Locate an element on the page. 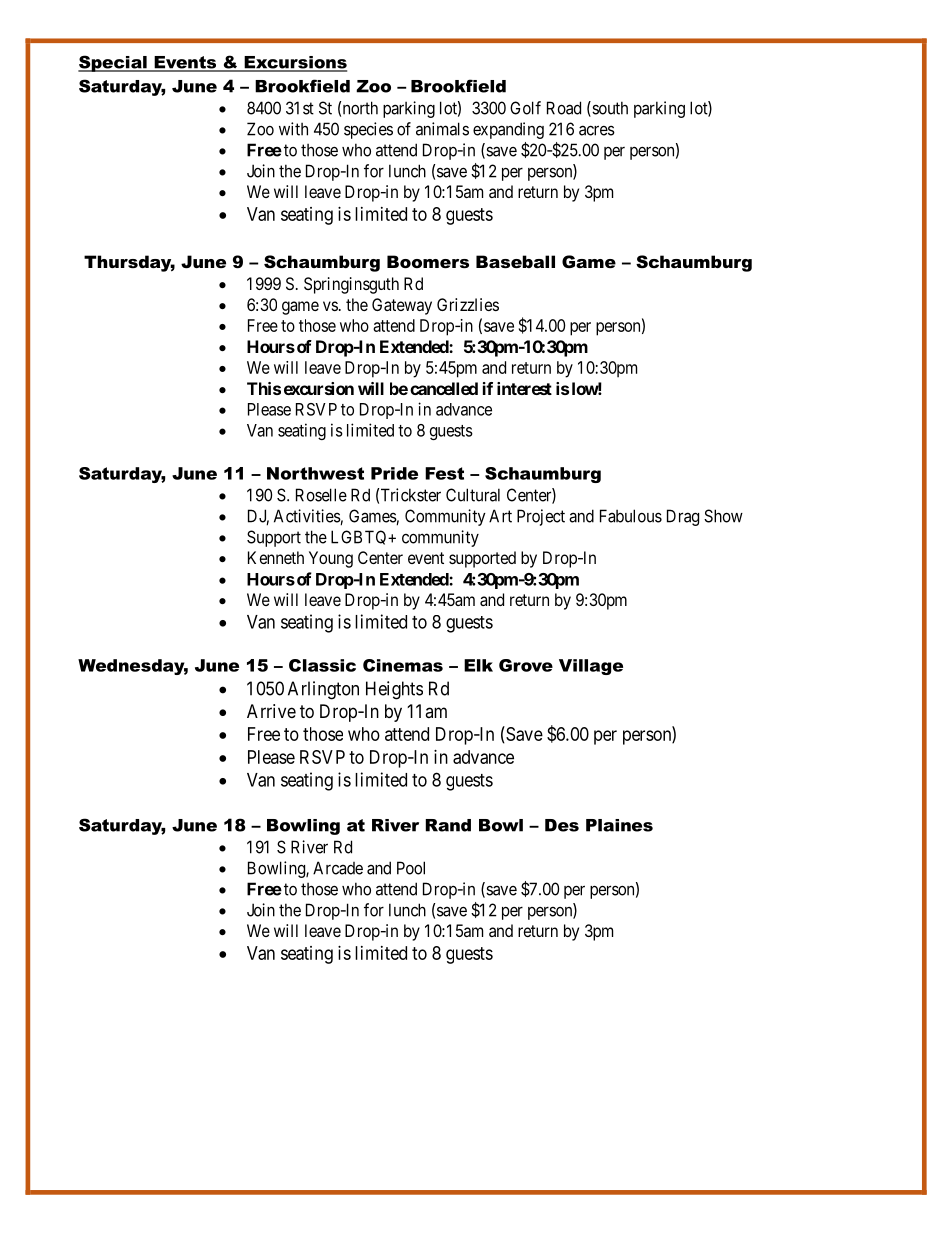 The height and width of the page is (1233, 952). Pool is located at coordinates (411, 868).
